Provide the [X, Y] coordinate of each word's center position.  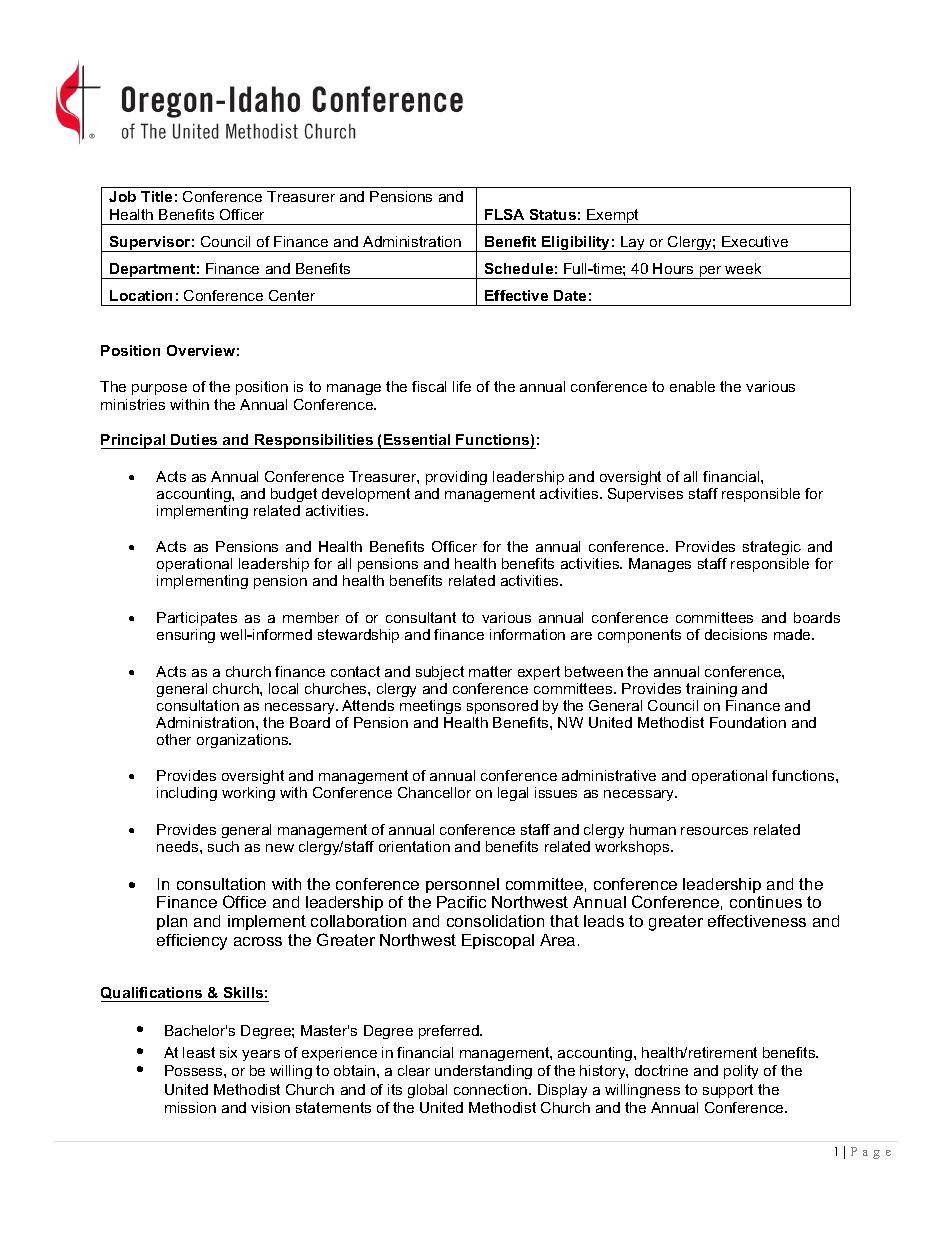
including [187, 794]
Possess [195, 1070]
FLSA [504, 214]
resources [714, 831]
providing [456, 478]
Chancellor [434, 792]
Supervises [645, 495]
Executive [755, 241]
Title [156, 196]
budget [294, 495]
